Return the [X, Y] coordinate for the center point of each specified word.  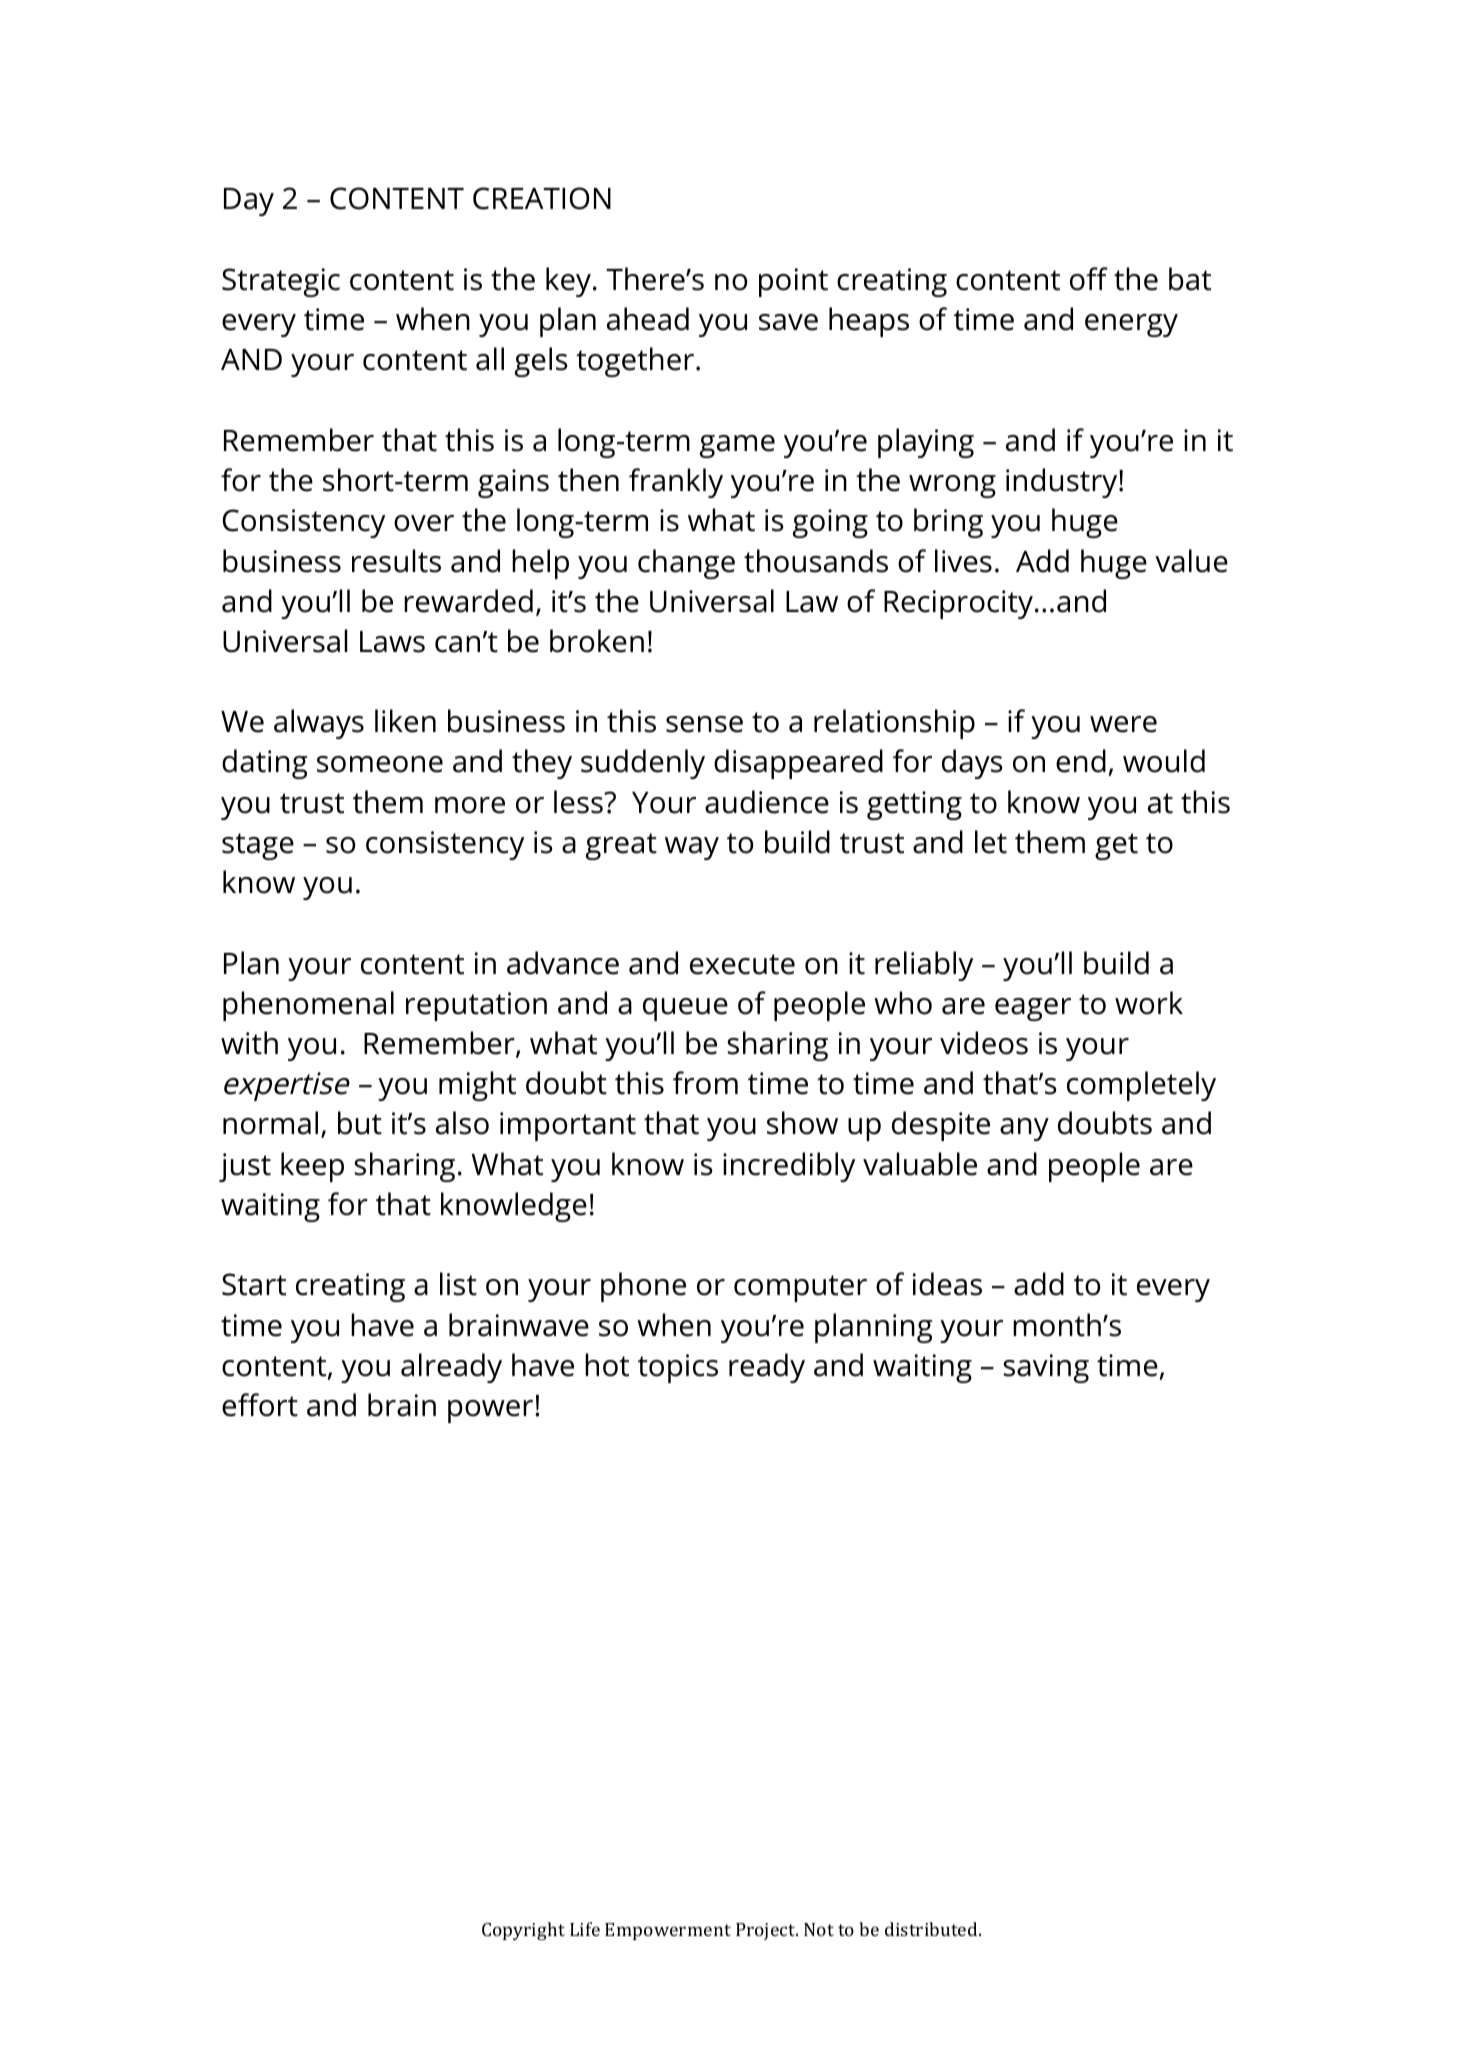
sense [704, 724]
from [705, 1083]
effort [260, 1405]
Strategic [281, 282]
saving [1046, 1368]
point [793, 282]
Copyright [523, 1931]
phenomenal [308, 1006]
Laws [392, 642]
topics [678, 1368]
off [1089, 279]
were [1123, 724]
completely [1141, 1086]
